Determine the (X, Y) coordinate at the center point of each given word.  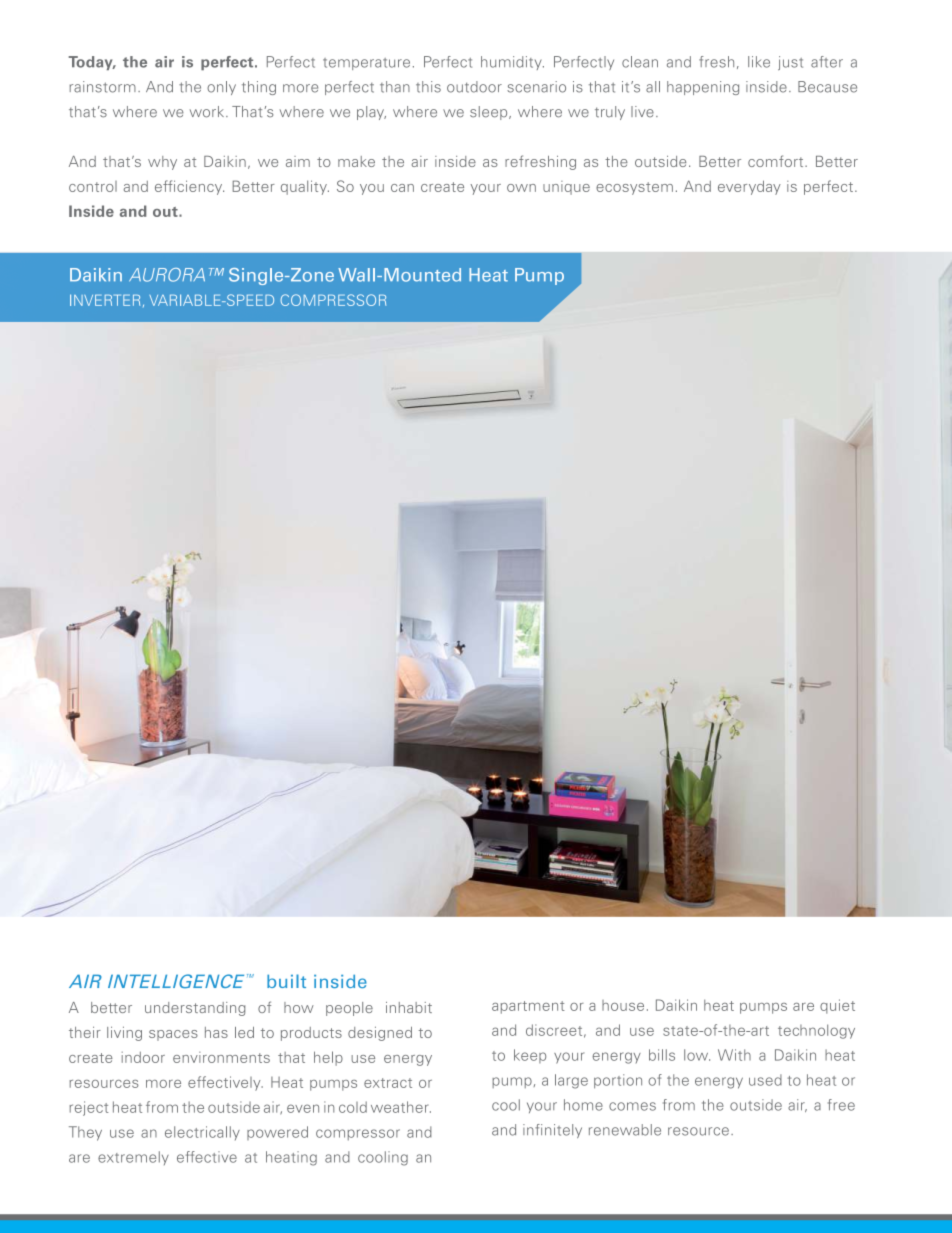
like (759, 62)
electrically (202, 1133)
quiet (837, 1006)
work (208, 112)
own (521, 188)
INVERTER (105, 300)
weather (401, 1107)
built (286, 981)
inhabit (409, 1007)
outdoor (474, 87)
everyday (749, 187)
